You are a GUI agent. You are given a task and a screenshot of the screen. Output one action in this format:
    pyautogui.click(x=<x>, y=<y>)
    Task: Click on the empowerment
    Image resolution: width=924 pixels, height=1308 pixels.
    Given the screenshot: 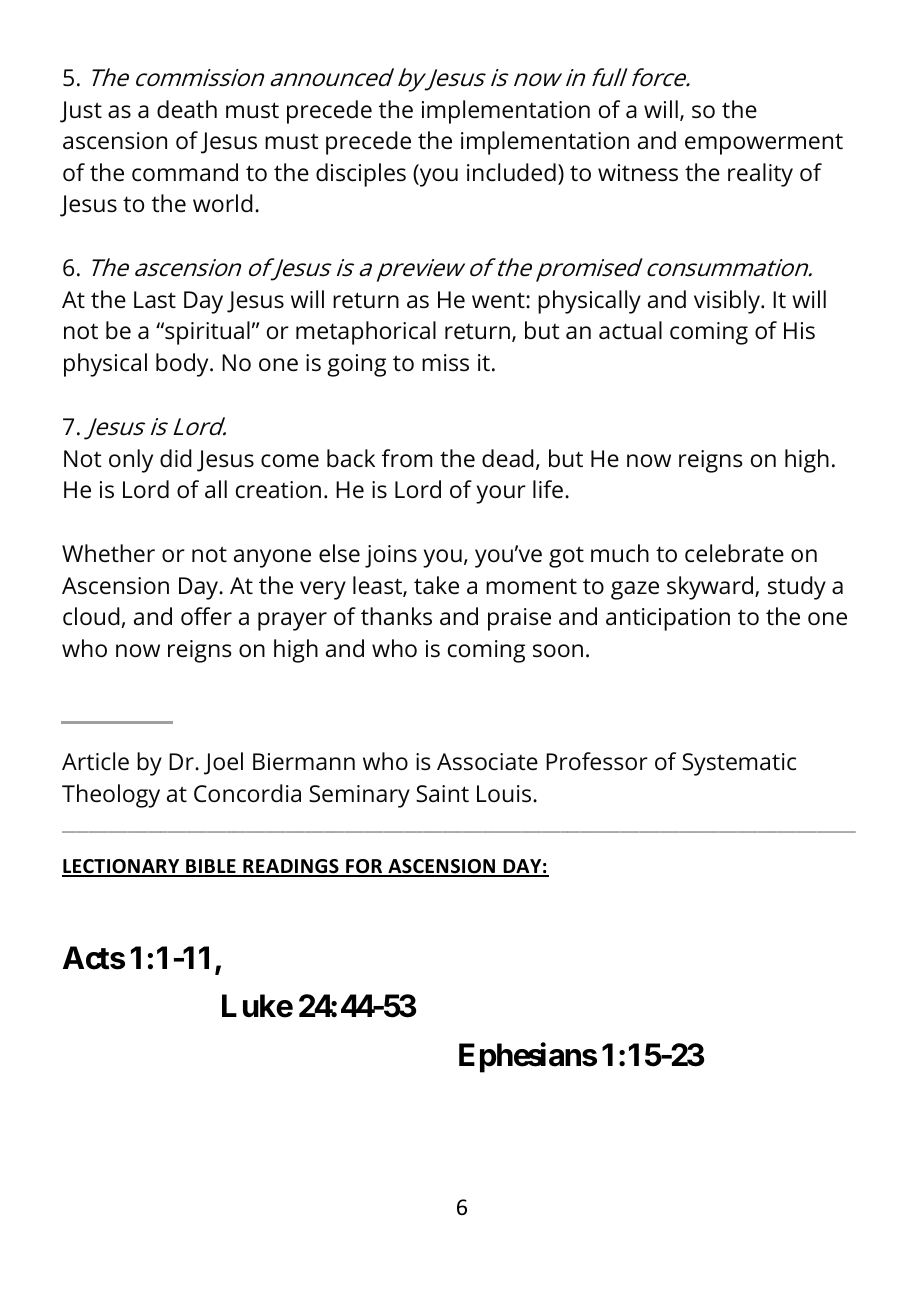 What is the action you would take?
    pyautogui.click(x=764, y=144)
